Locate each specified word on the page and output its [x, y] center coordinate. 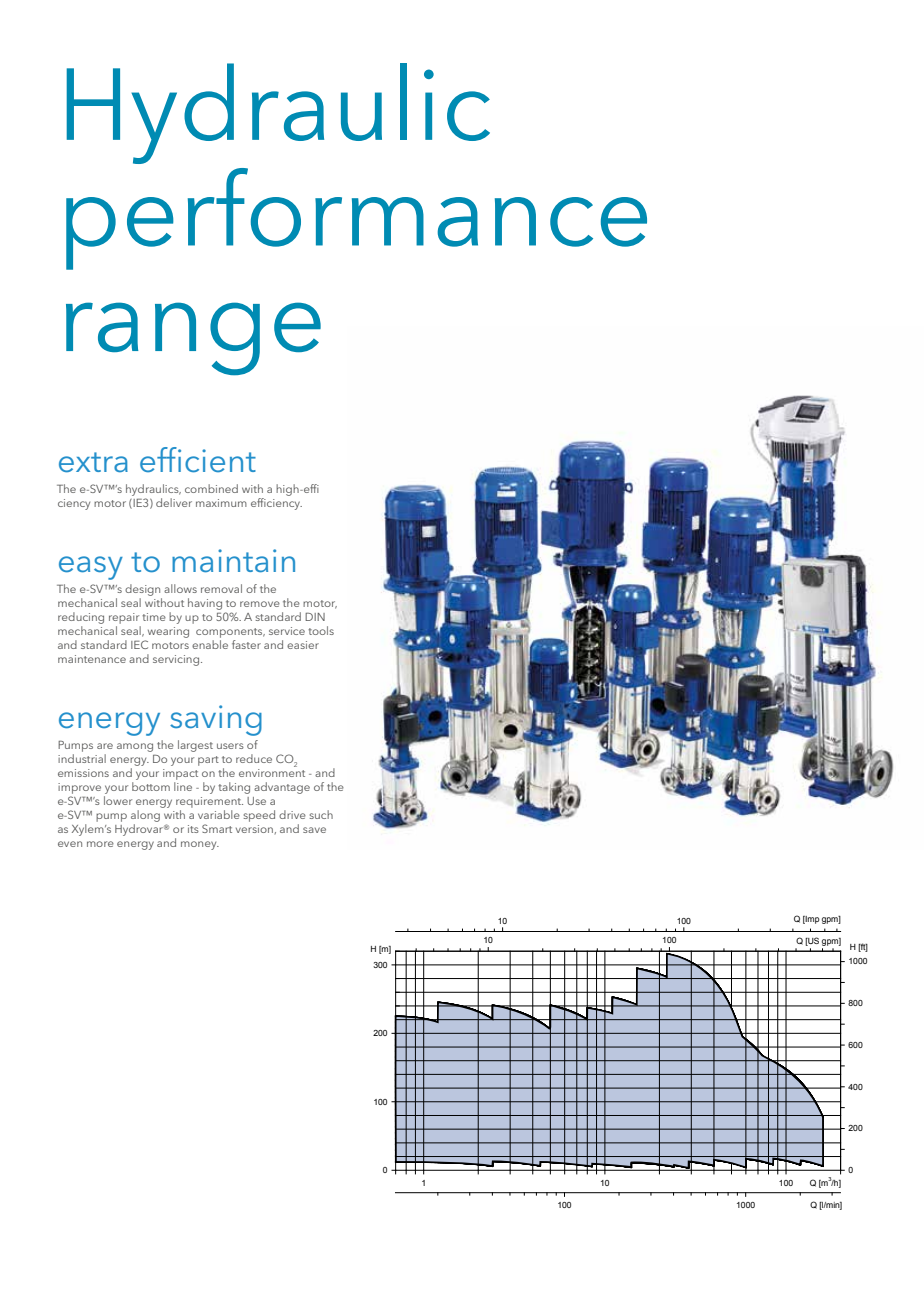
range [193, 339]
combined [211, 488]
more [100, 844]
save [314, 830]
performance [356, 219]
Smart [217, 828]
